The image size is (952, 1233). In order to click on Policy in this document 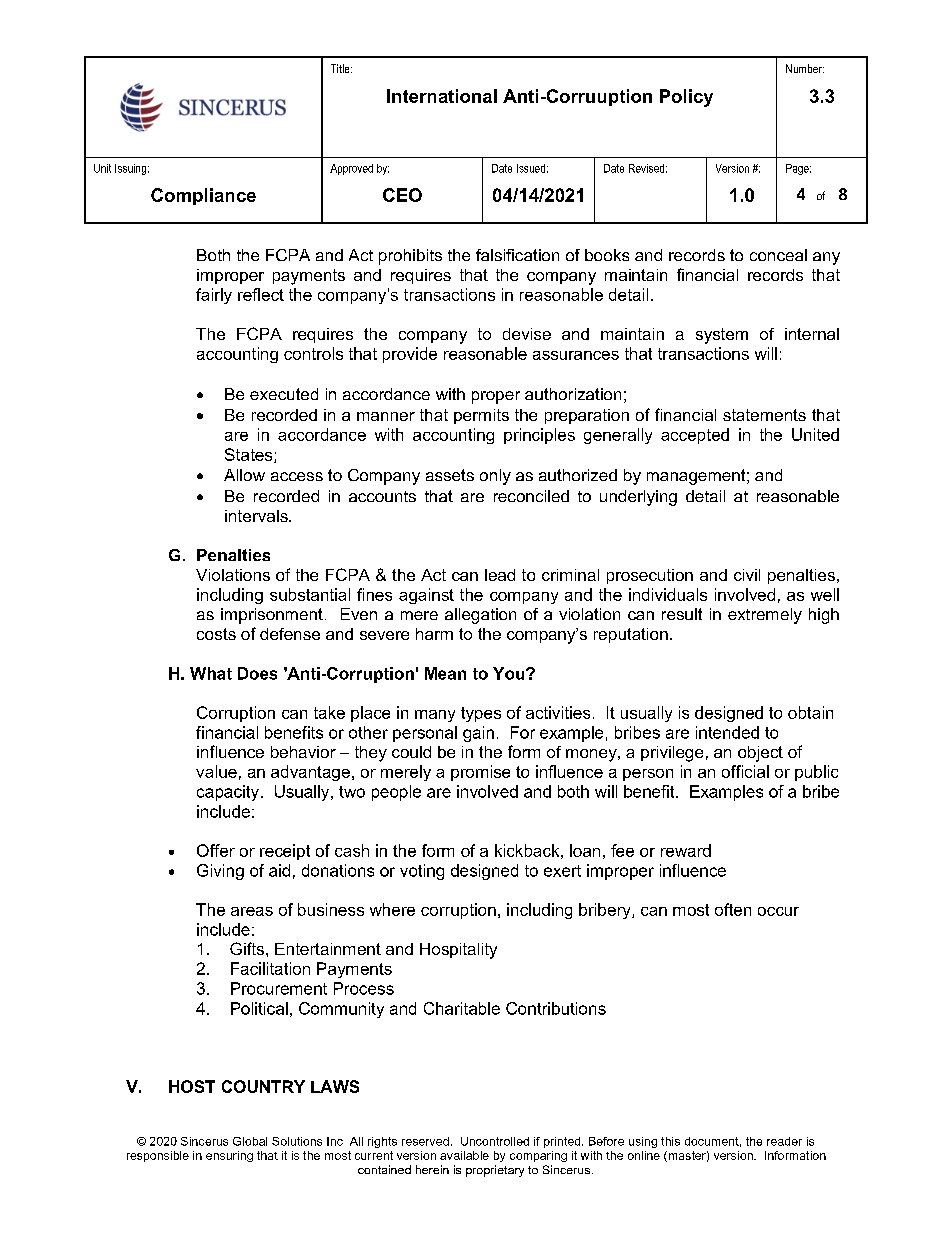, I will do `click(686, 98)`.
